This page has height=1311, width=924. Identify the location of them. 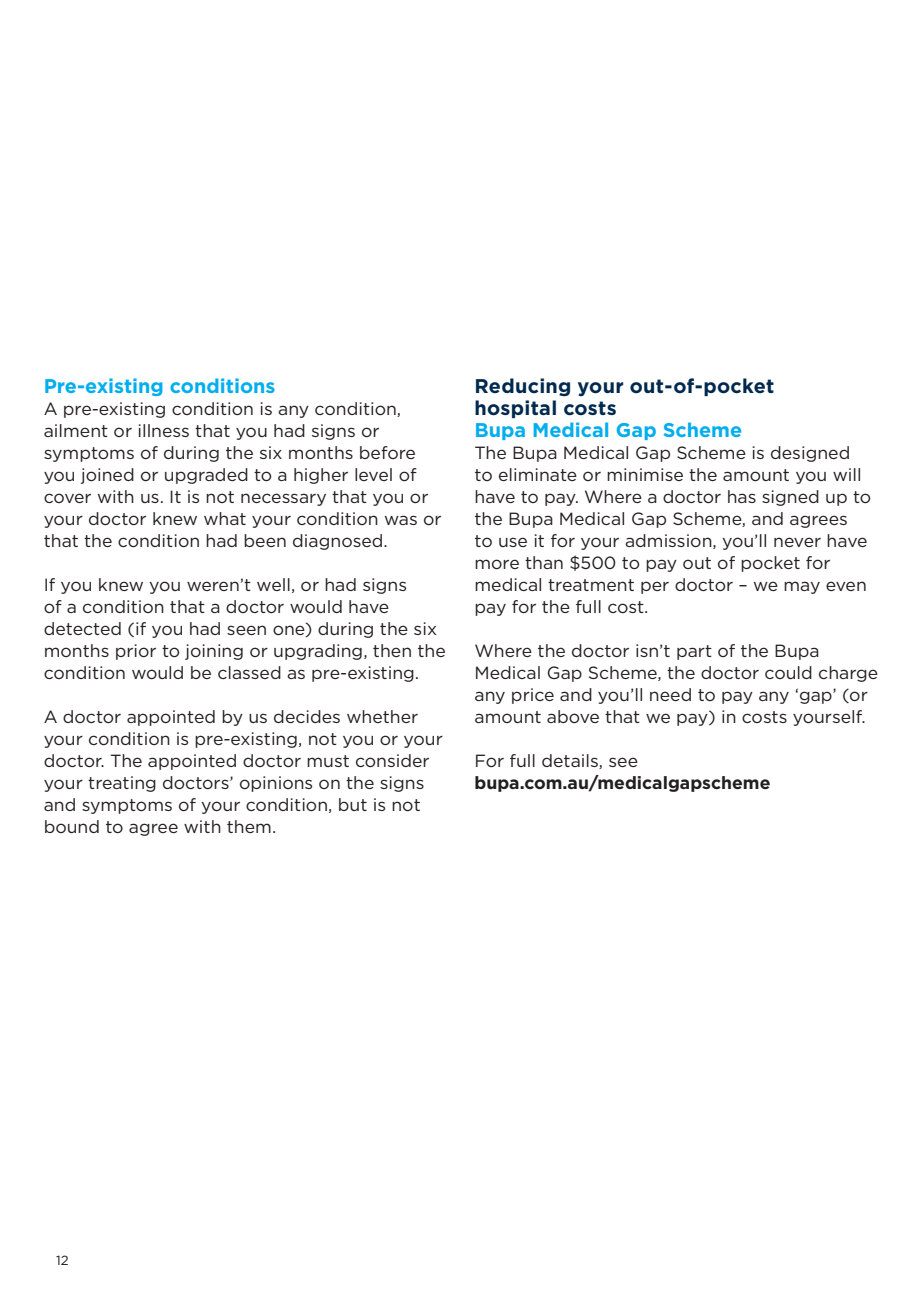
(249, 826).
